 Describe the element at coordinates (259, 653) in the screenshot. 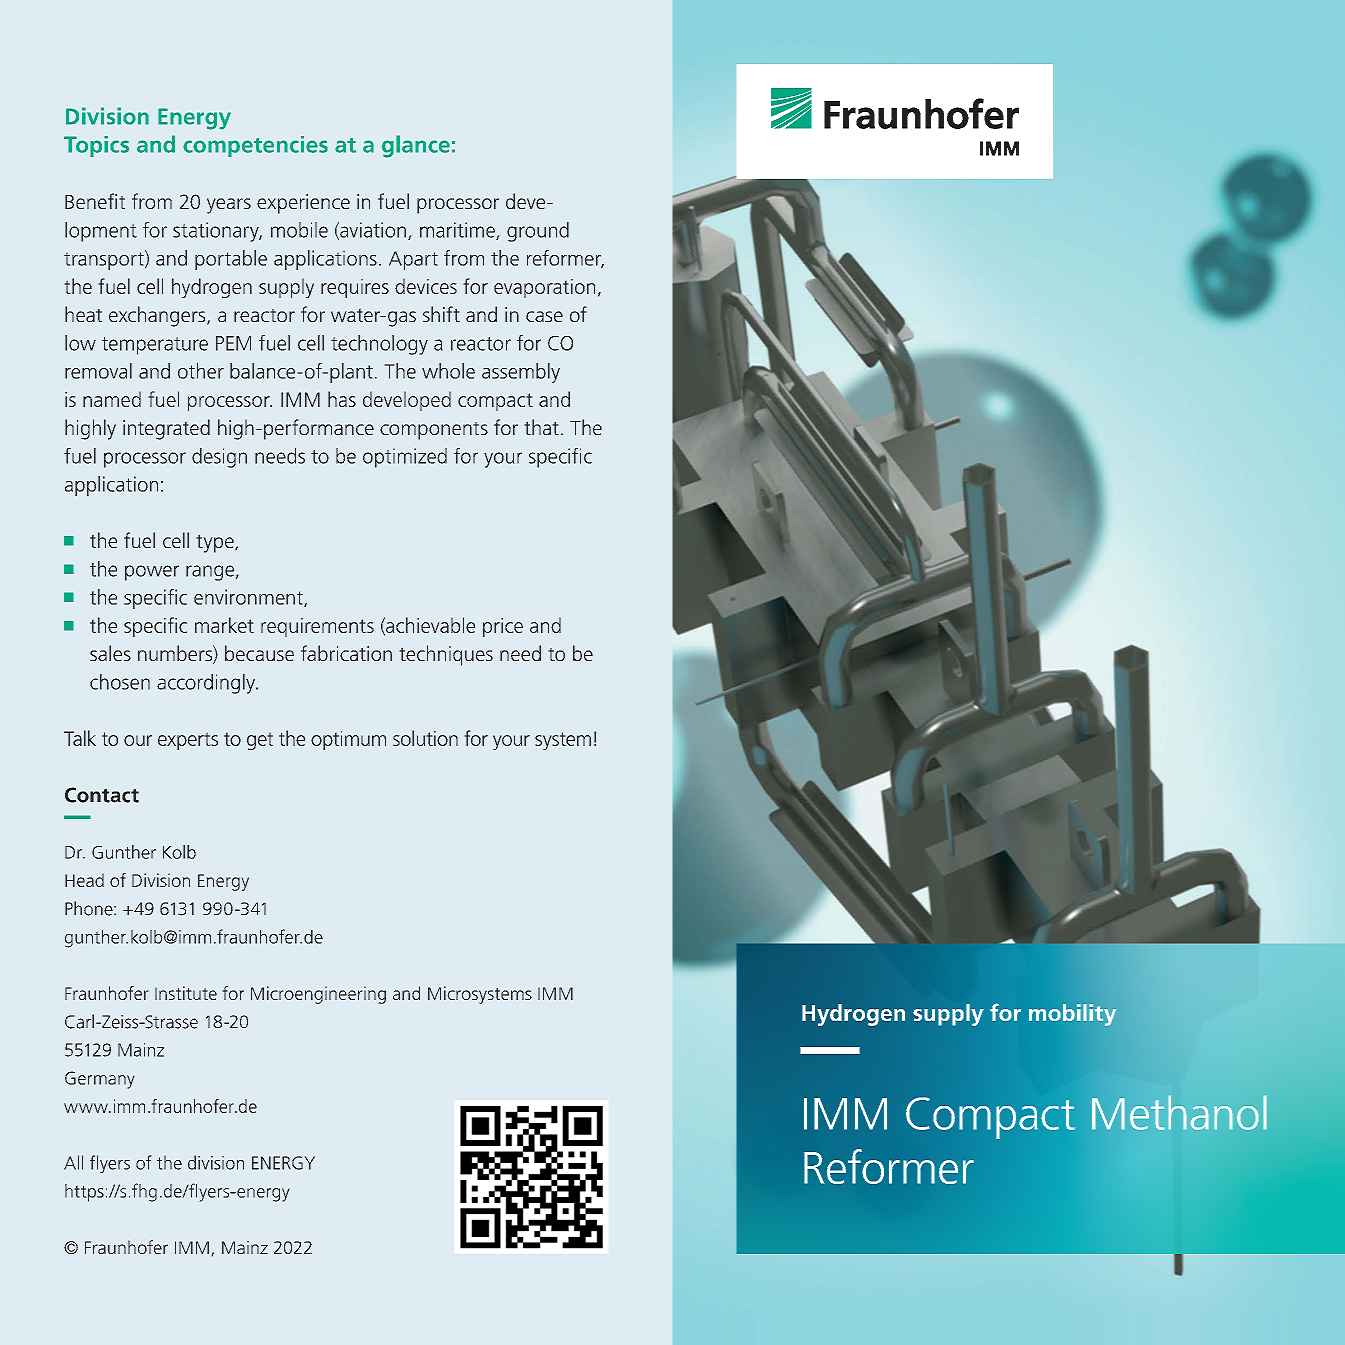

I see `because` at that location.
